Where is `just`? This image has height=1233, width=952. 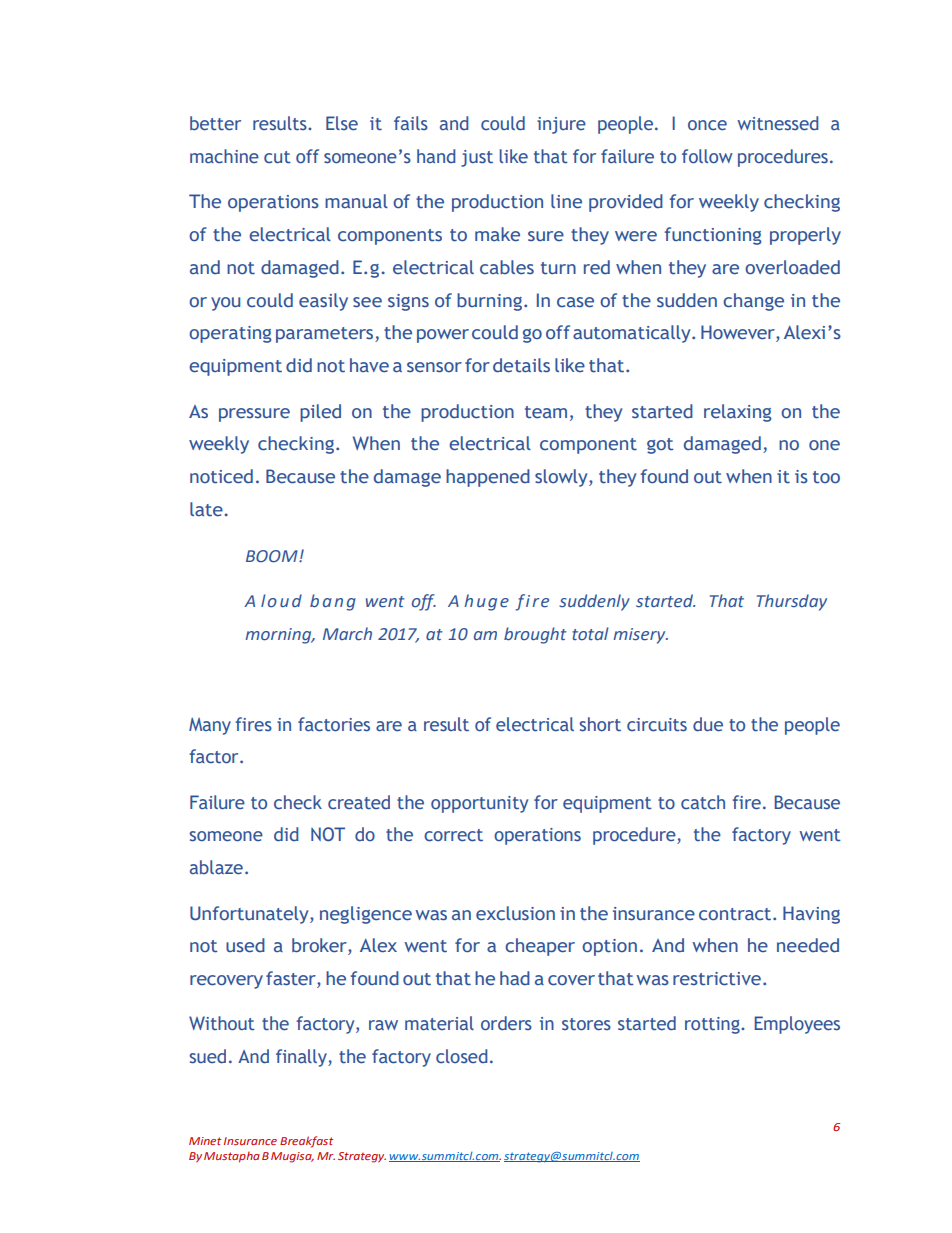 just is located at coordinates (477, 158).
